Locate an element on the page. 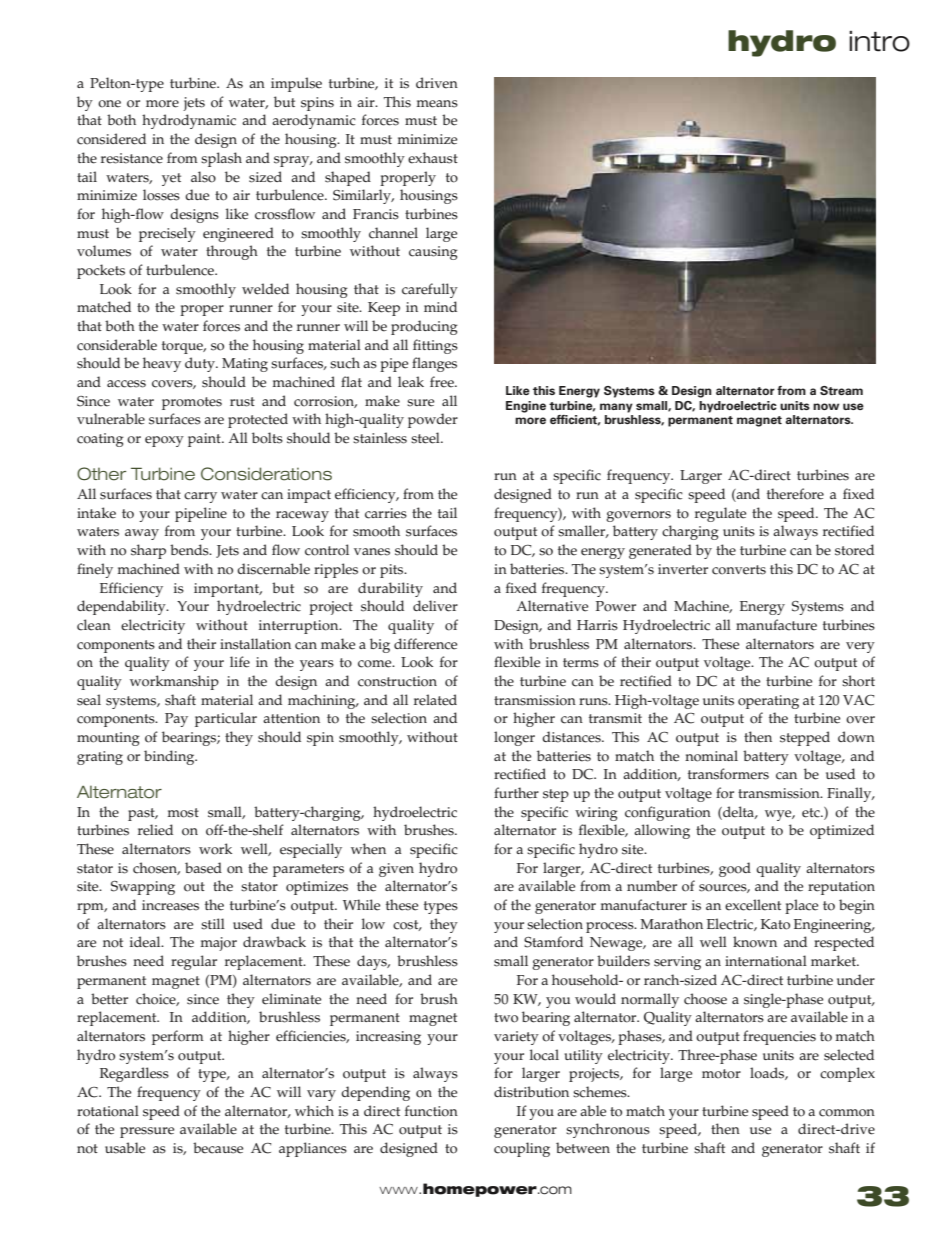  DUTY is located at coordinates (201, 364).
